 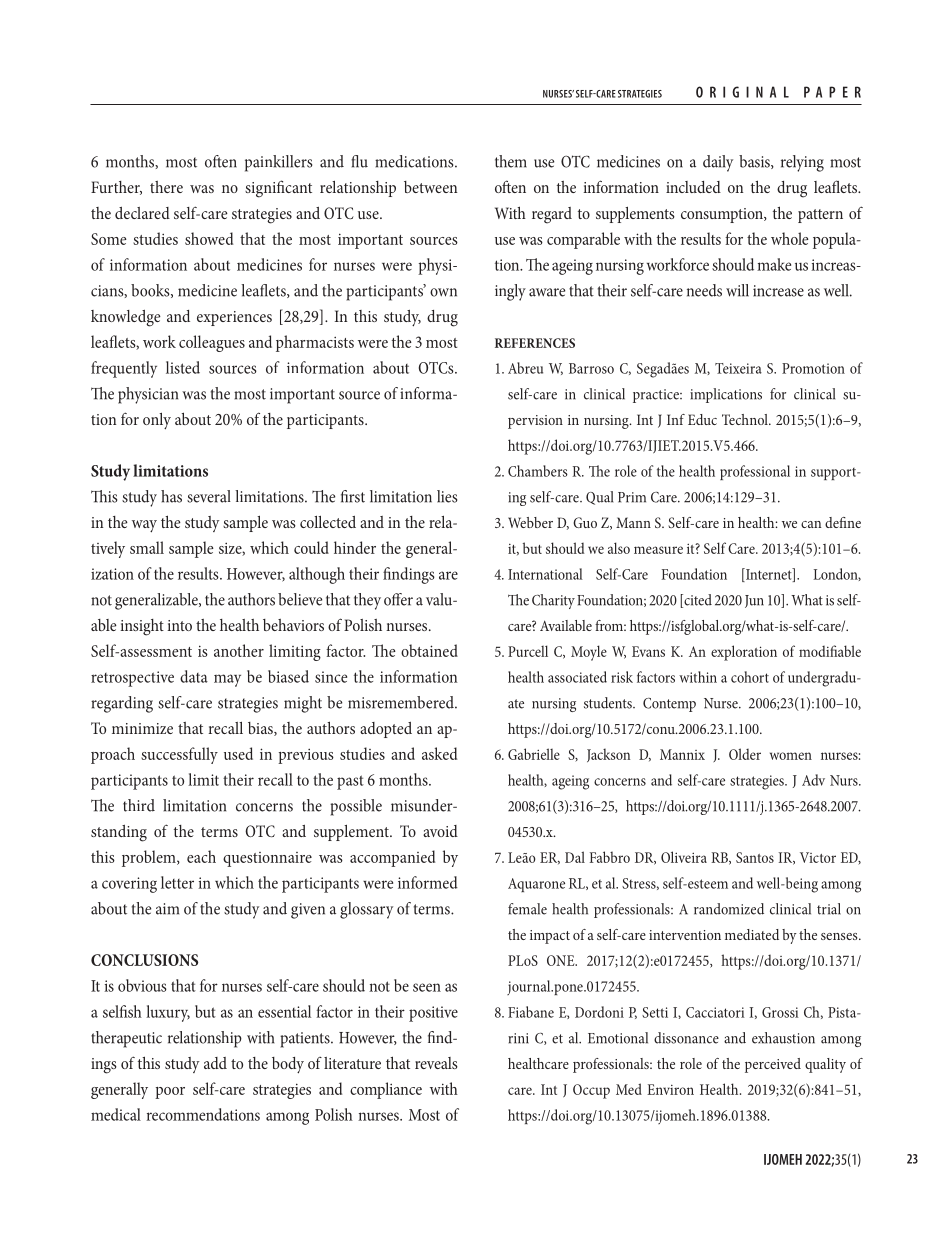 I want to click on reveals, so click(x=436, y=1063).
